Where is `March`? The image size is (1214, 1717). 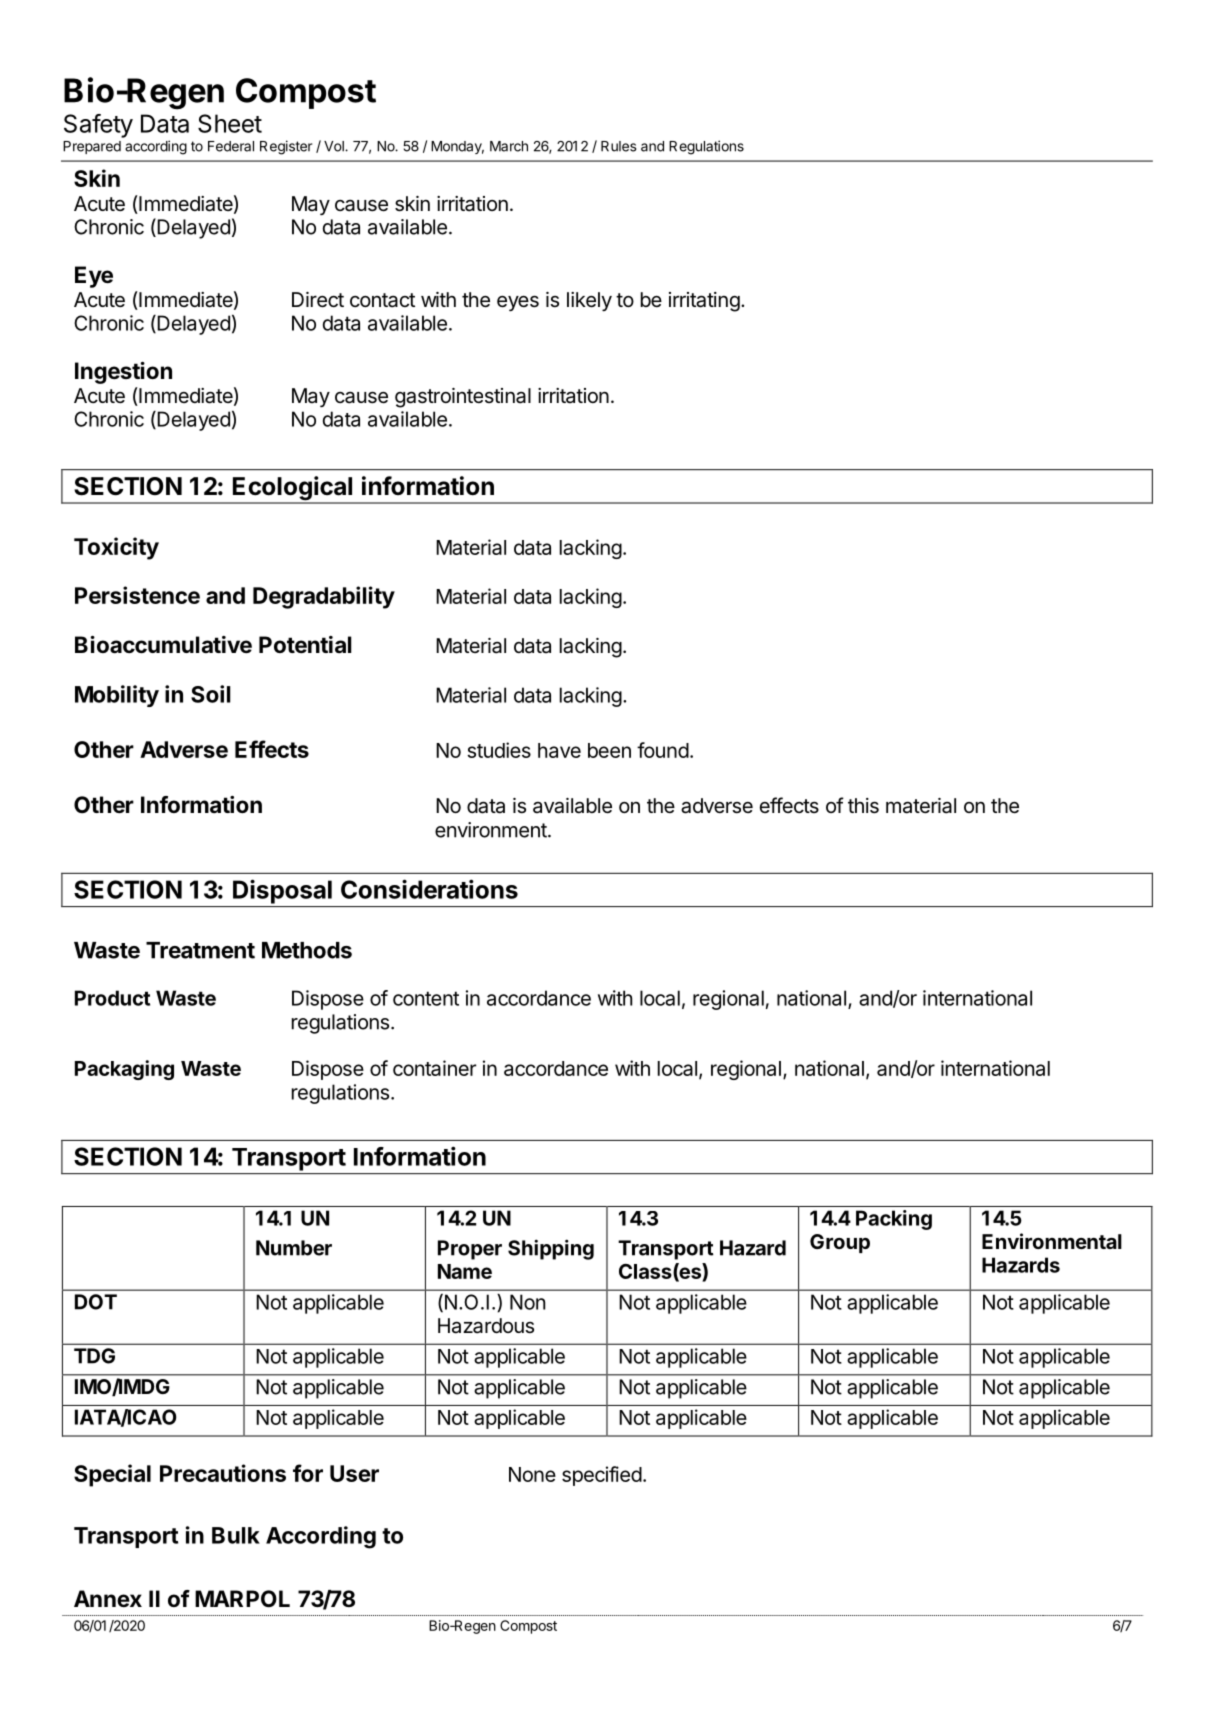
March is located at coordinates (509, 146).
